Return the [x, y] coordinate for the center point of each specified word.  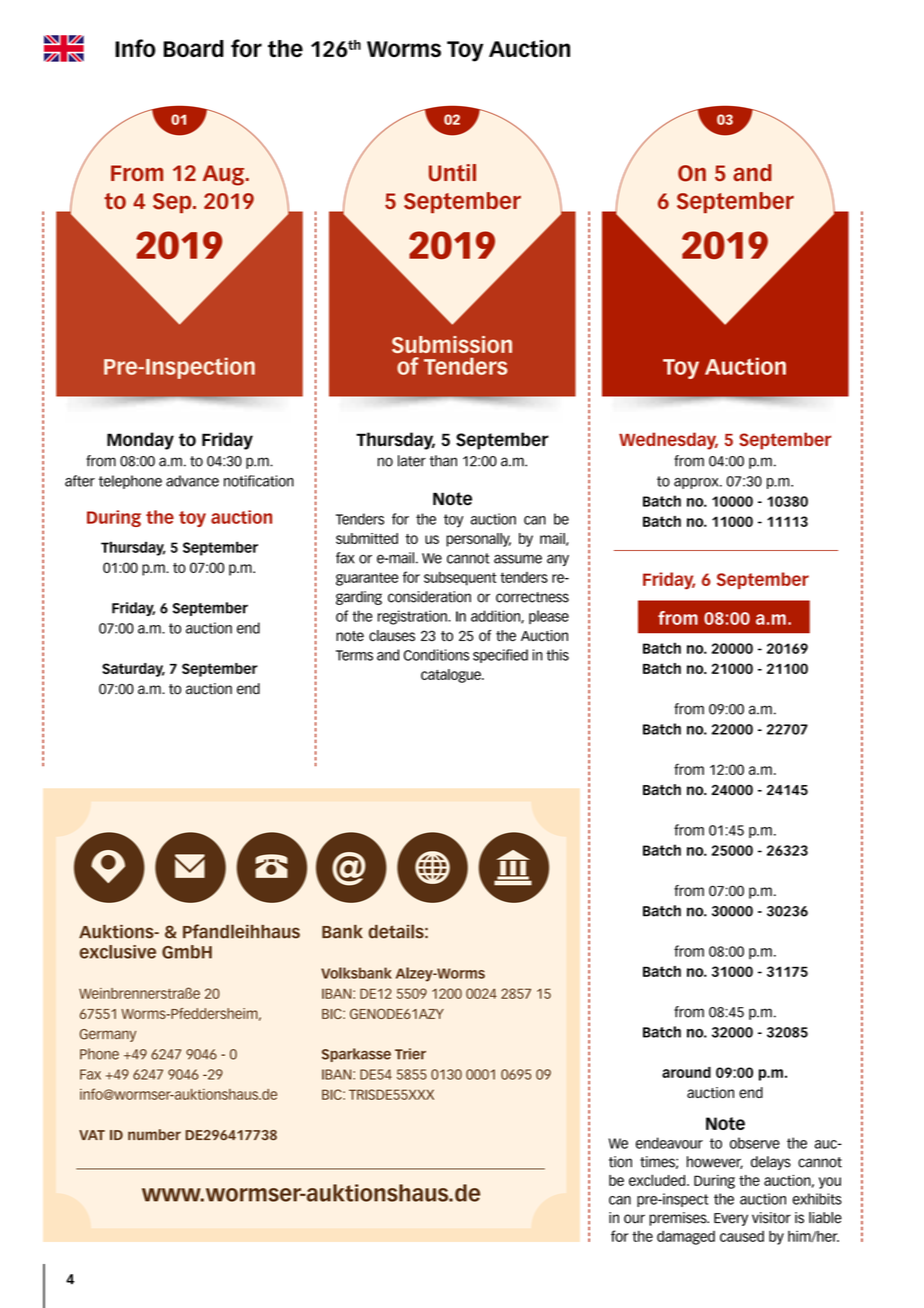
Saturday [133, 670]
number [154, 1134]
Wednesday [668, 441]
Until [452, 173]
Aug [225, 175]
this [557, 655]
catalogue [452, 676]
